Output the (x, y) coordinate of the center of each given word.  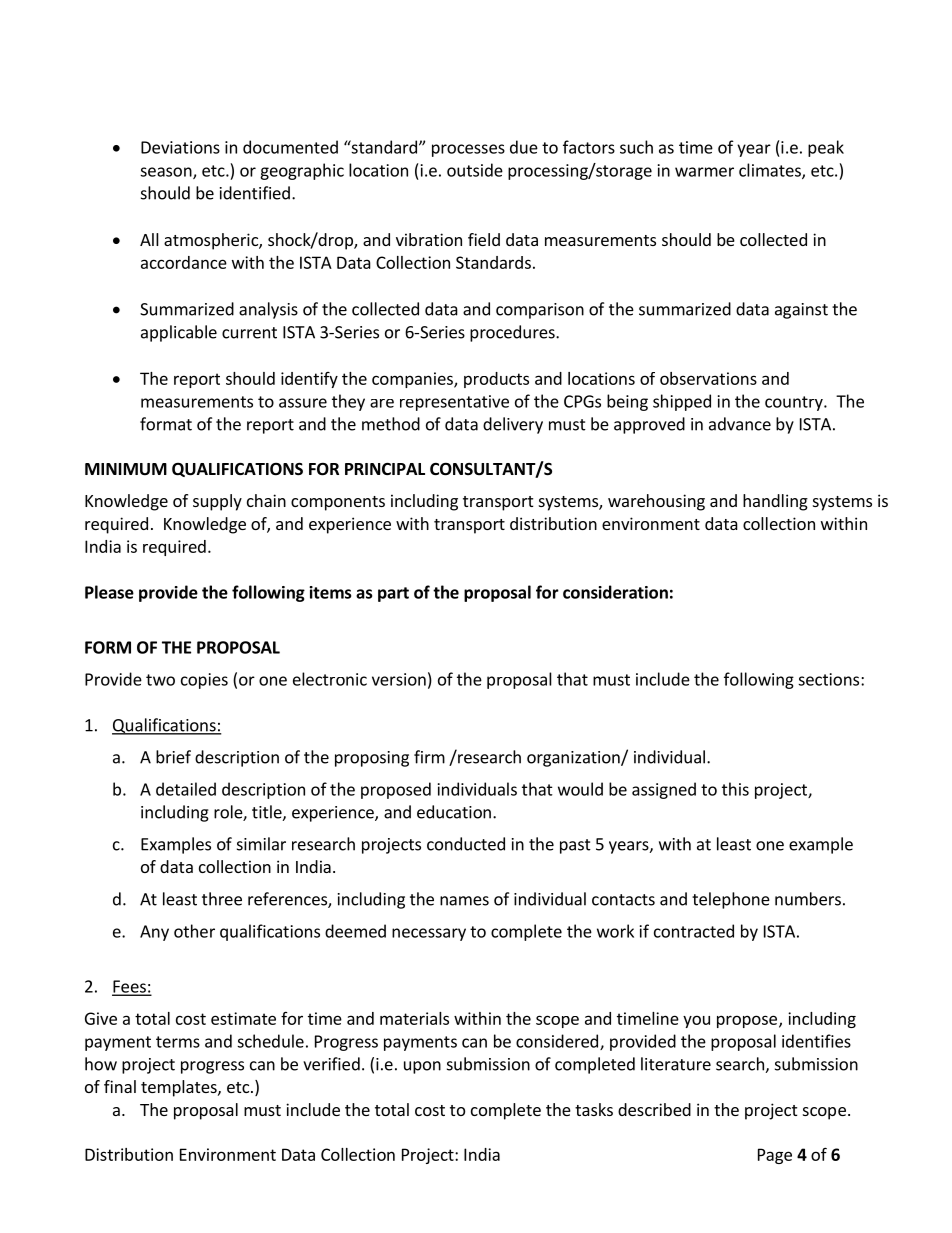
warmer (704, 172)
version (399, 679)
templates (180, 1088)
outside (475, 170)
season (167, 173)
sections (830, 679)
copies (204, 681)
